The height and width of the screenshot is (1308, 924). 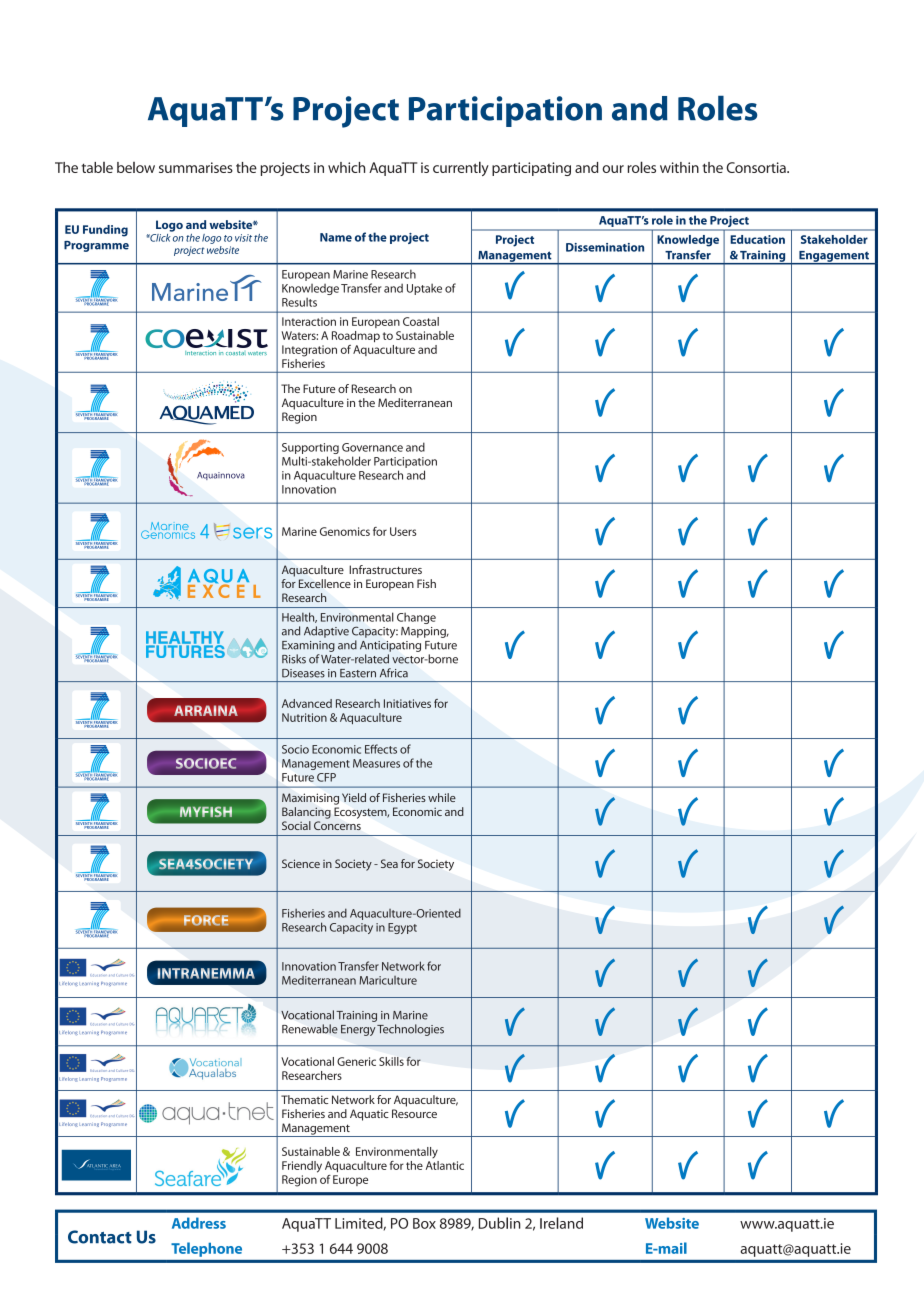 What do you see at coordinates (394, 673) in the screenshot?
I see `Africa` at bounding box center [394, 673].
